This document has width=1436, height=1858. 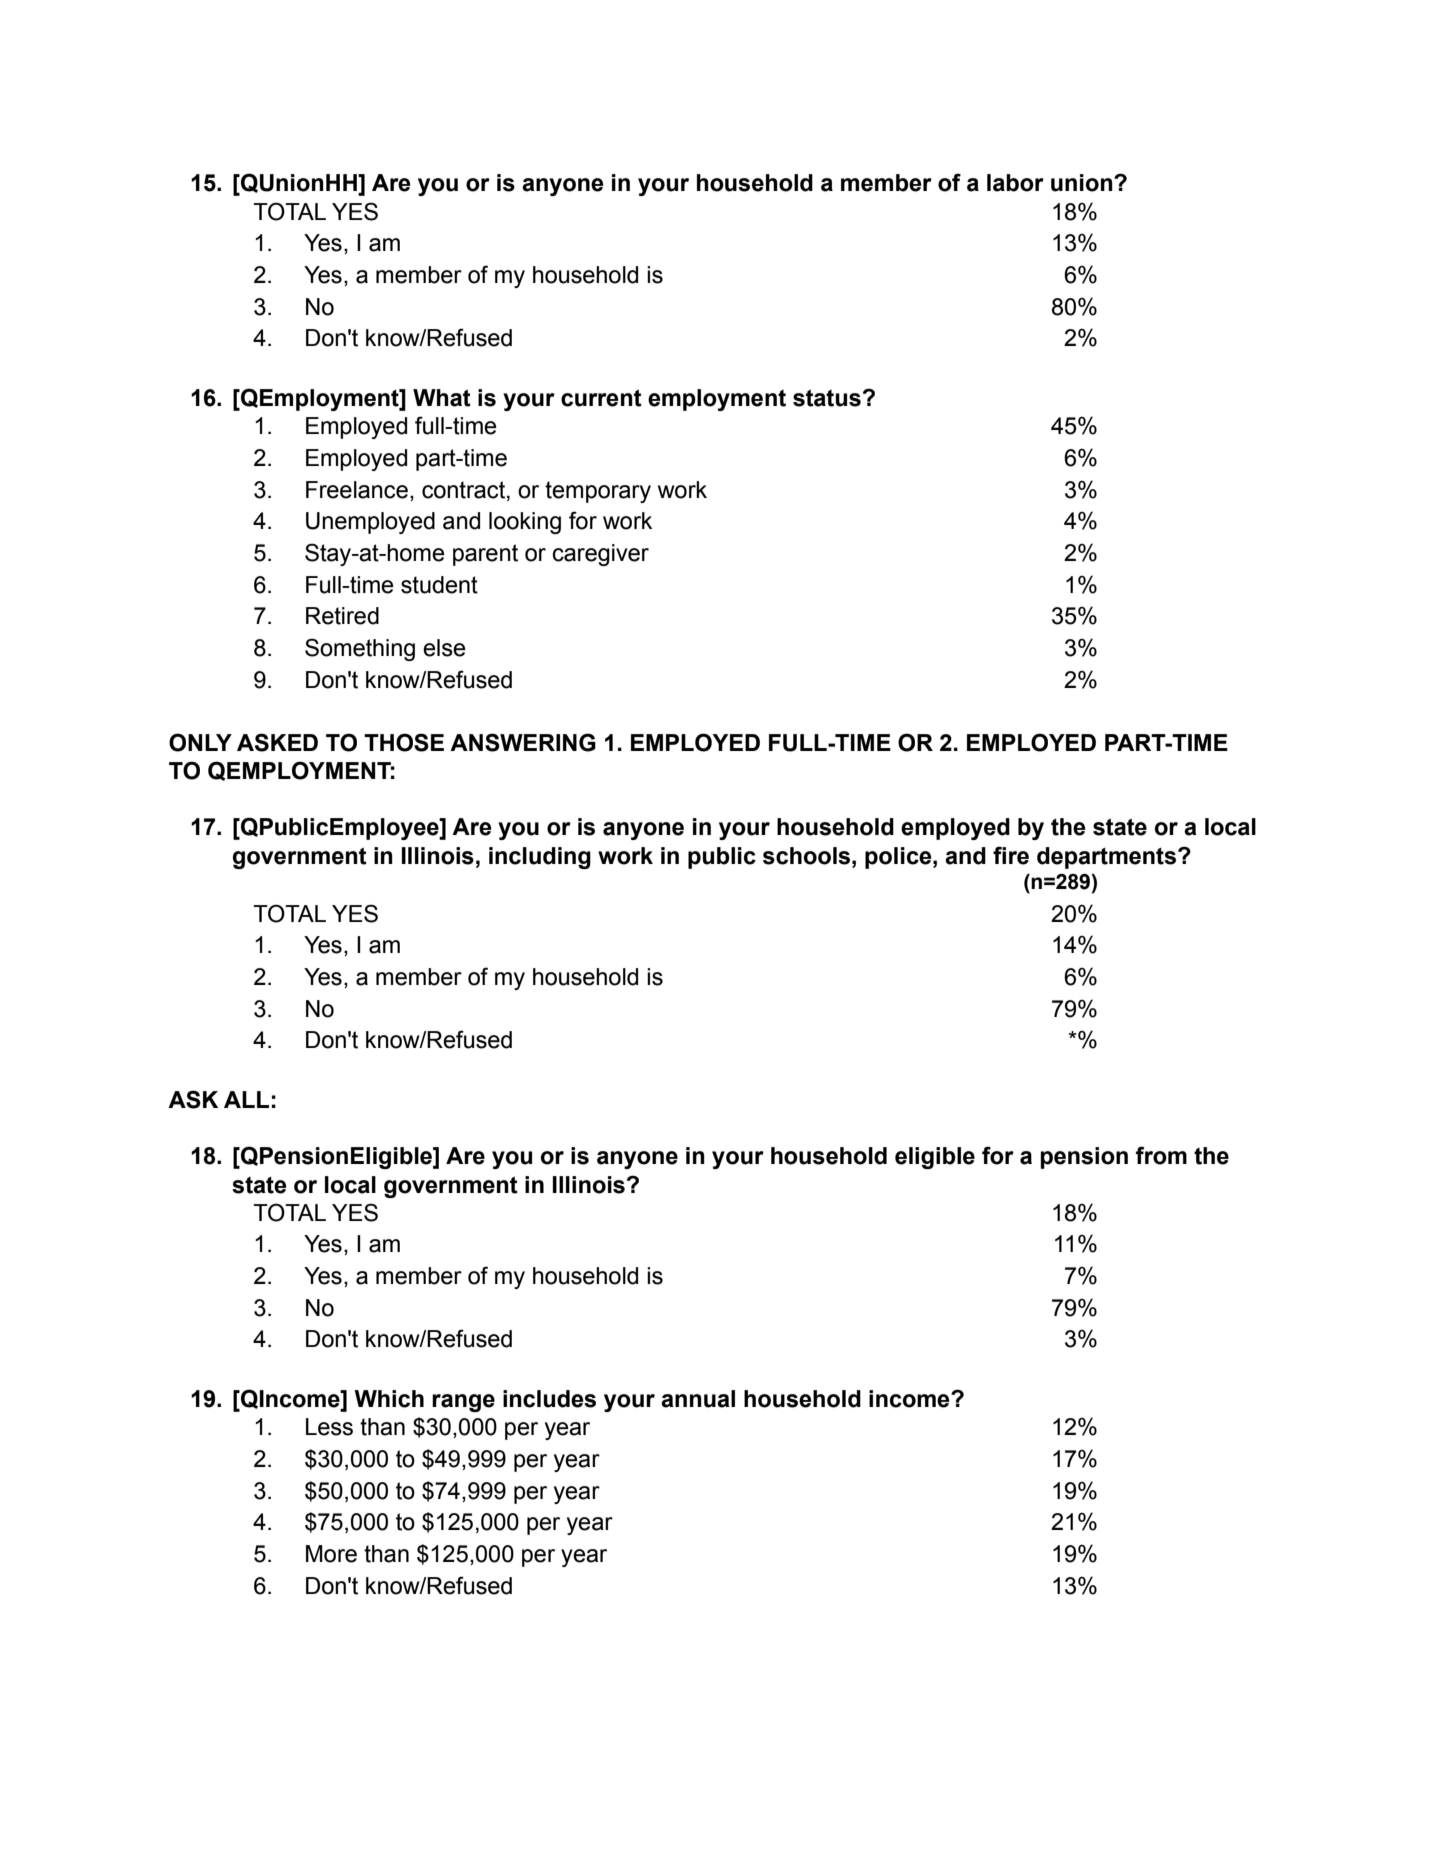 I want to click on More, so click(x=331, y=1554).
